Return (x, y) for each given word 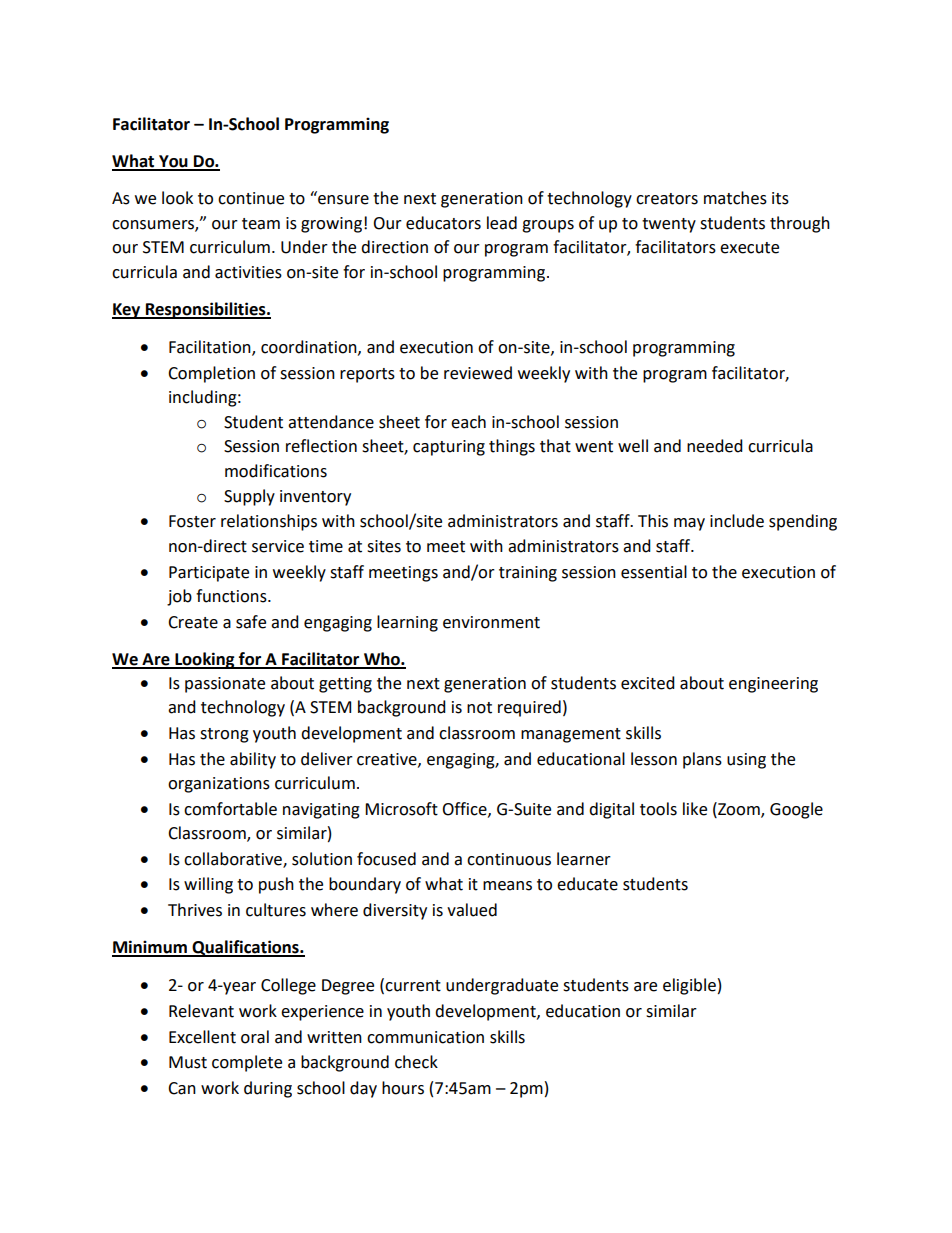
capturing (449, 448)
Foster (192, 521)
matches (735, 198)
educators (443, 223)
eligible (689, 986)
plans (702, 760)
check (416, 1062)
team (261, 224)
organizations (219, 785)
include (737, 521)
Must (188, 1062)
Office (465, 809)
